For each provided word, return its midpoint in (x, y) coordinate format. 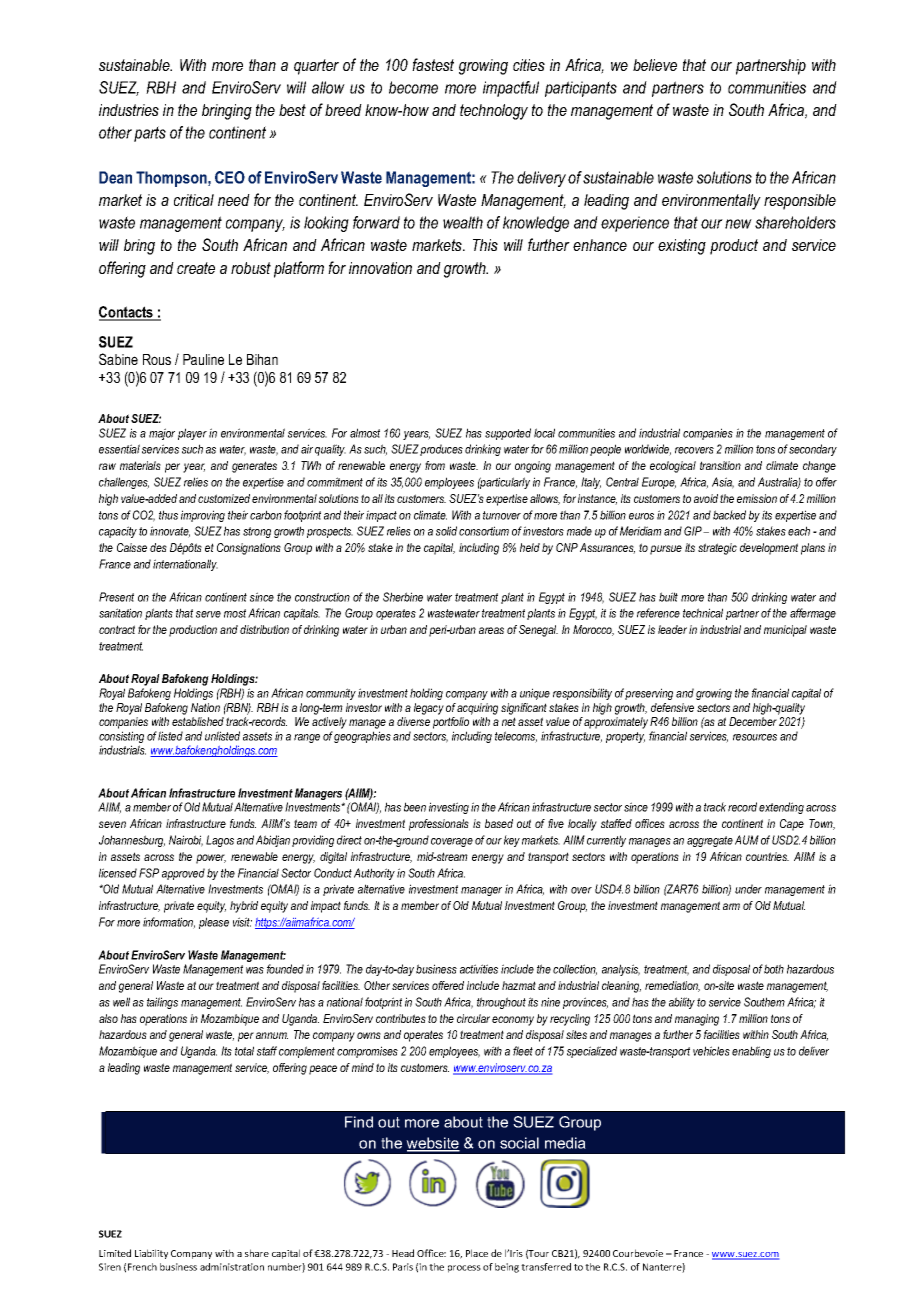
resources (755, 737)
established (198, 721)
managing (697, 1020)
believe (655, 65)
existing (682, 247)
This (485, 245)
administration (232, 1267)
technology (494, 112)
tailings (162, 1003)
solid (446, 531)
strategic (717, 549)
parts (150, 134)
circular (473, 1018)
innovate (170, 532)
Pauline (203, 359)
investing (449, 808)
